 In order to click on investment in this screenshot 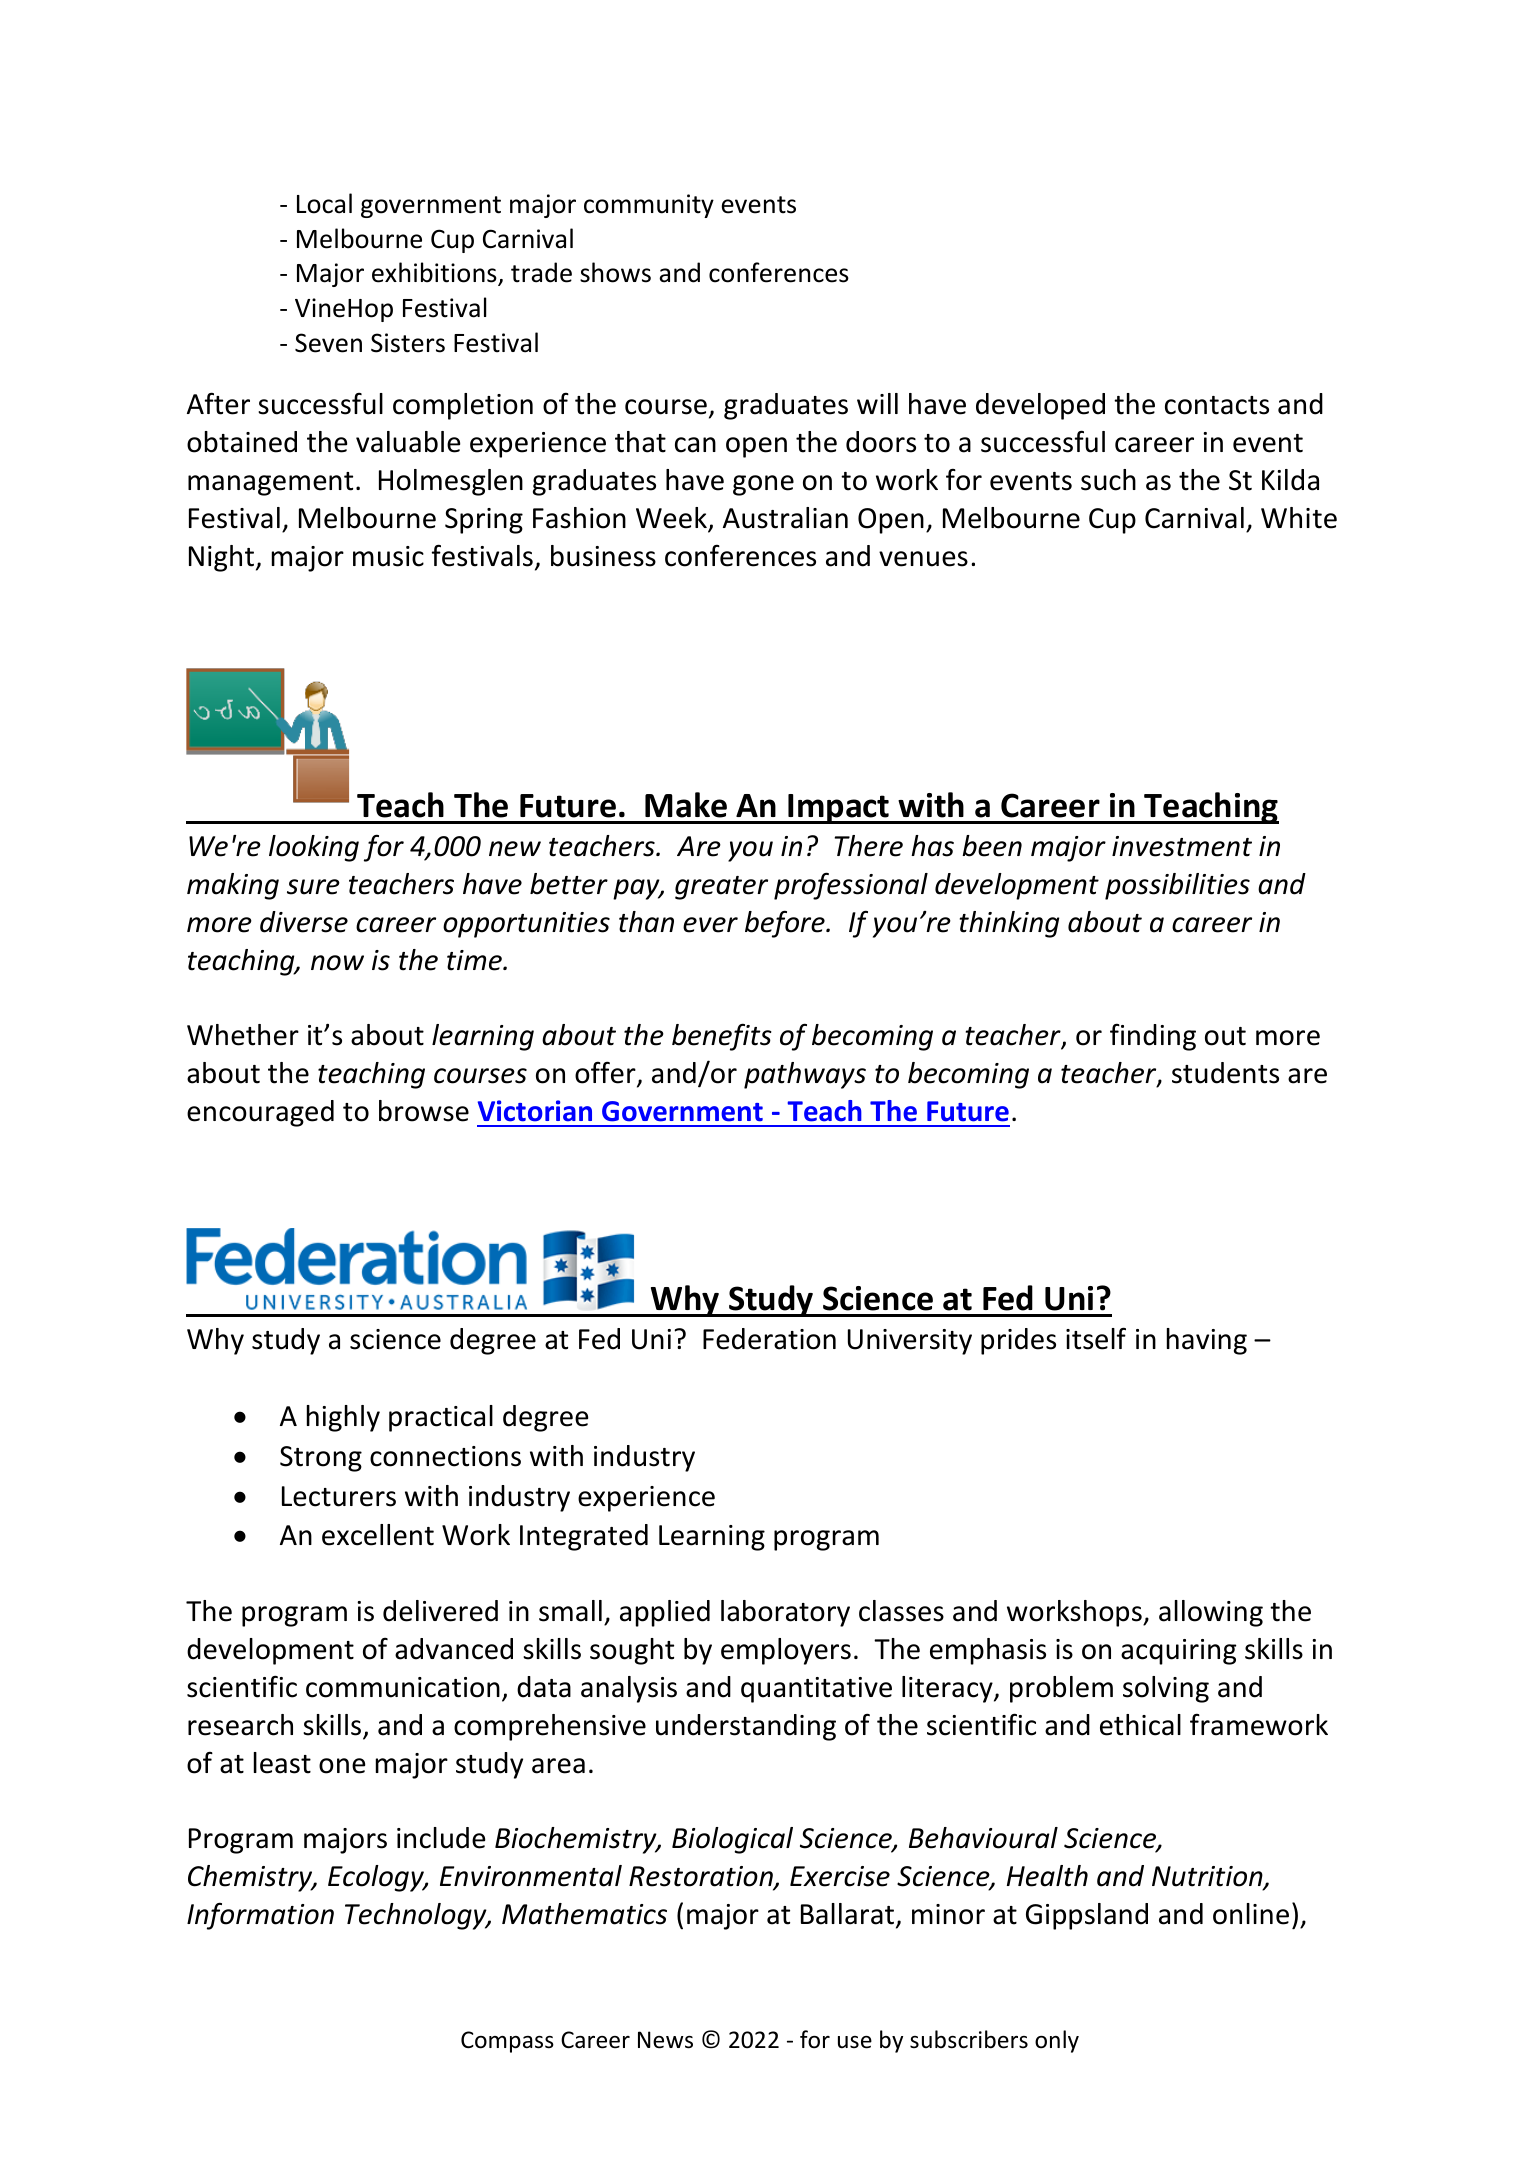, I will do `click(1182, 846)`.
